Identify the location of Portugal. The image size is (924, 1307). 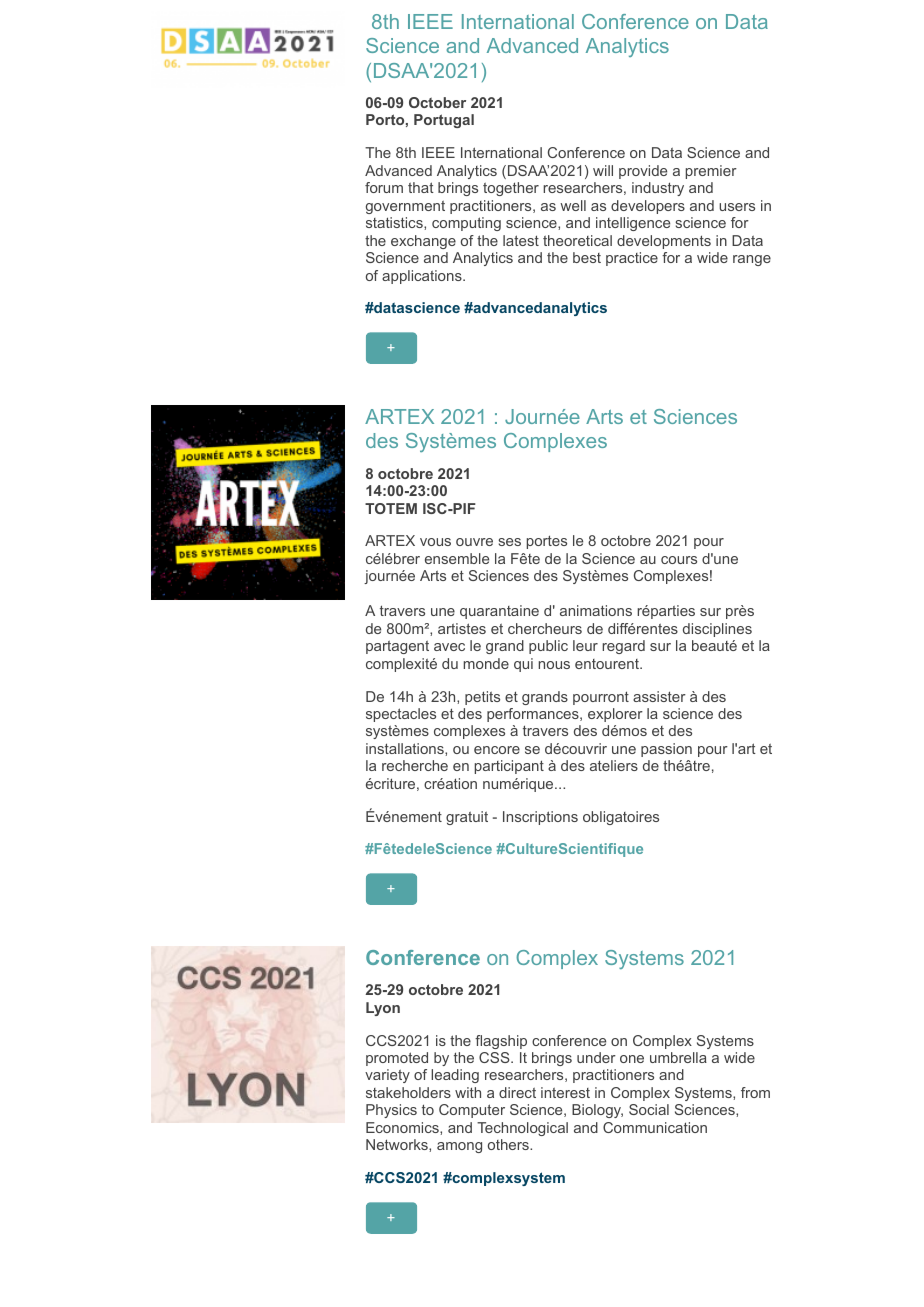
(444, 121).
